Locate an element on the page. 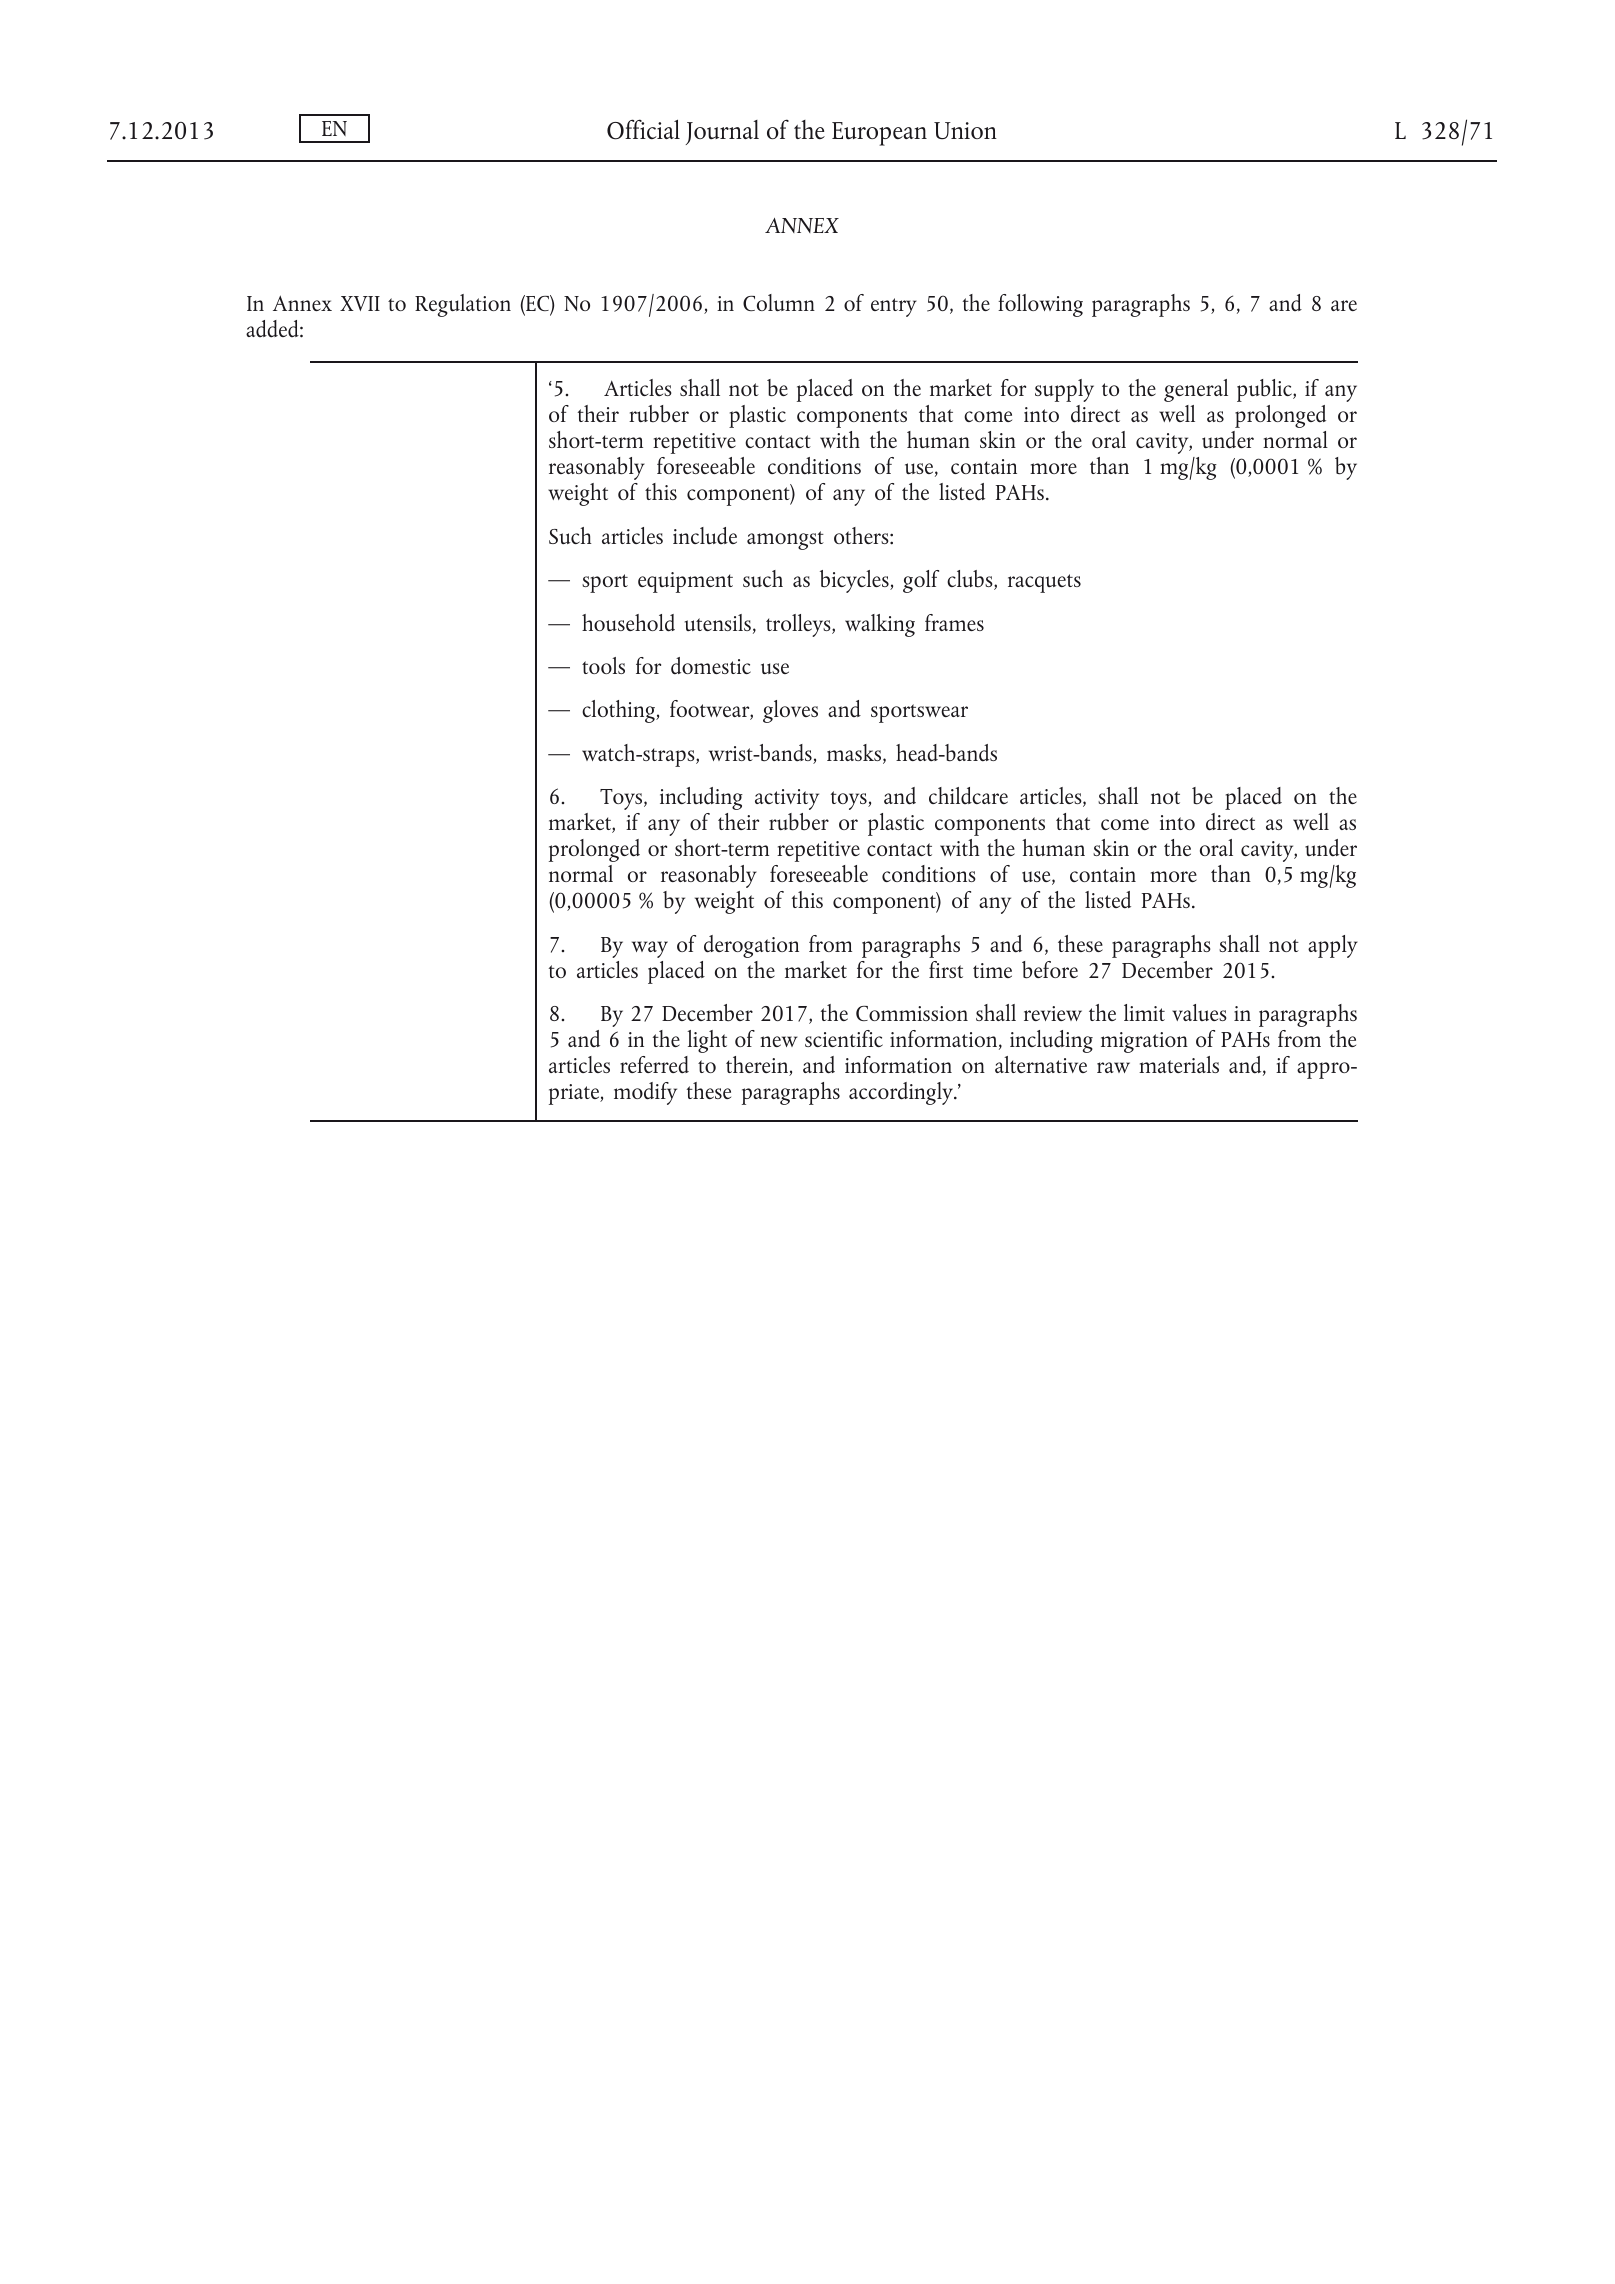 The height and width of the image is (2284, 1615). childcare is located at coordinates (968, 795).
